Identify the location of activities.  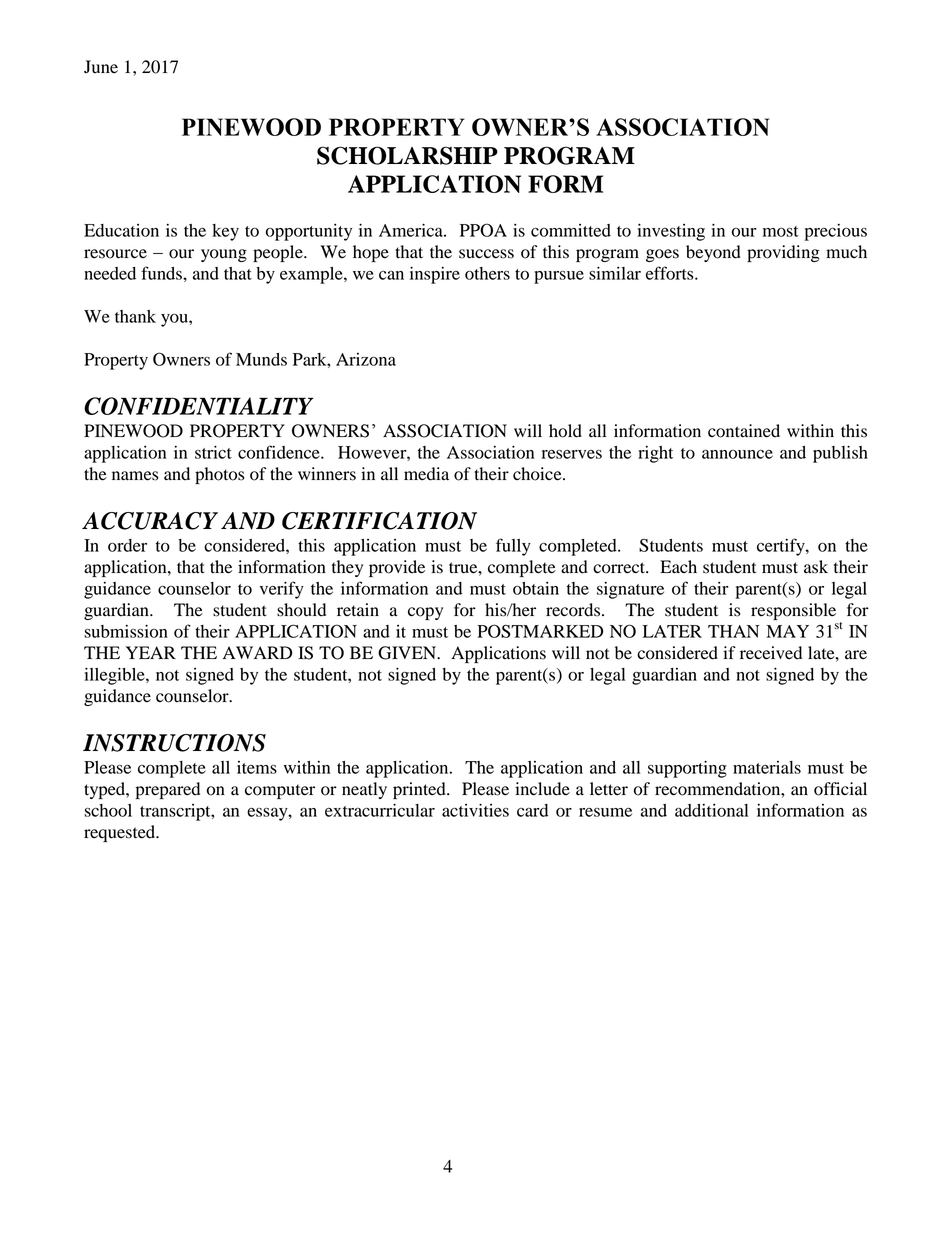
(475, 810).
